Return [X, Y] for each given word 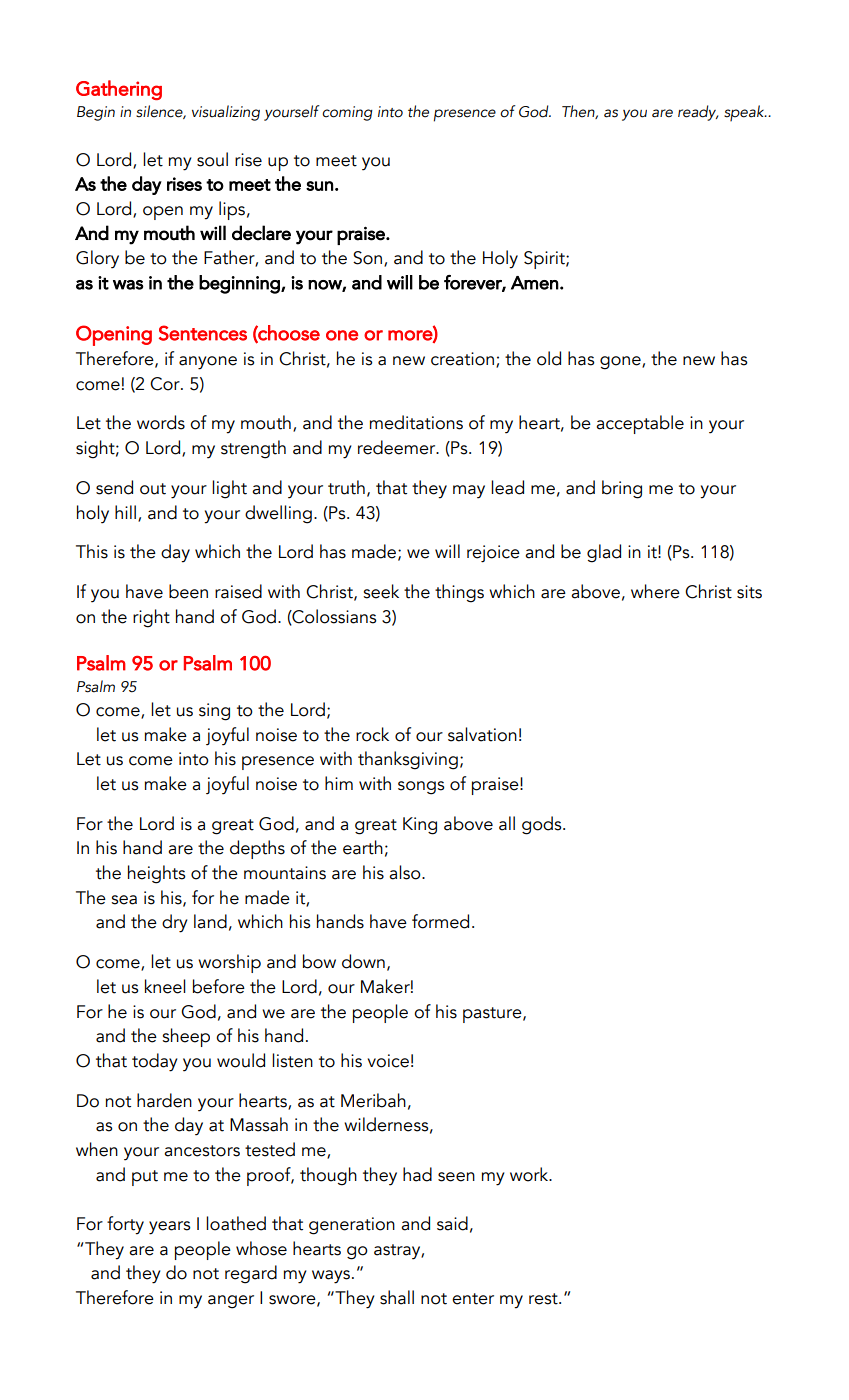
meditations [416, 422]
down [363, 961]
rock [372, 734]
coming [347, 113]
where [655, 591]
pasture [493, 1015]
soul [212, 159]
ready [698, 113]
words [161, 422]
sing [214, 712]
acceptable [640, 424]
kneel [165, 986]
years [170, 1228]
